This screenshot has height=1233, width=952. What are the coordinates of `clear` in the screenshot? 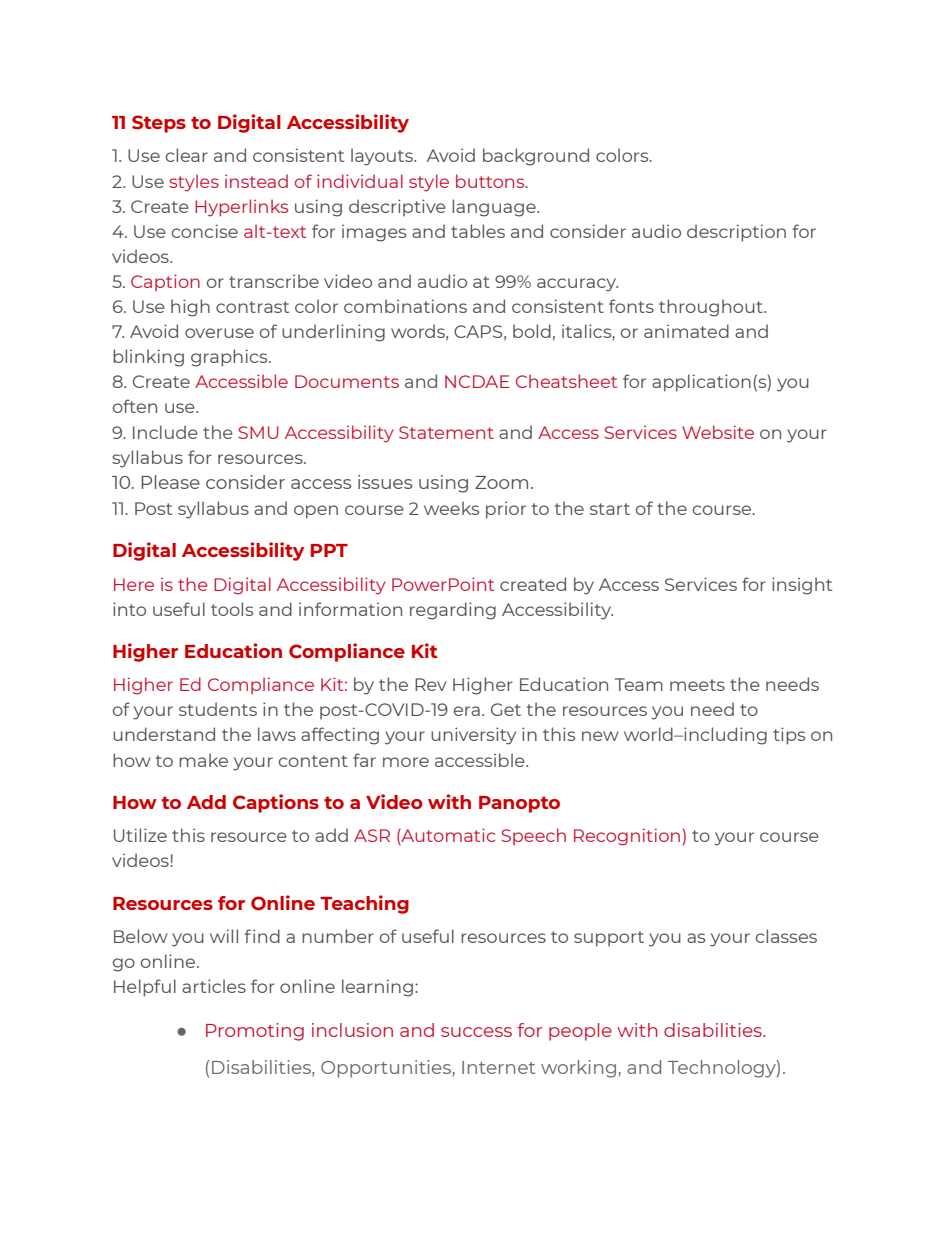 It's located at (187, 155).
